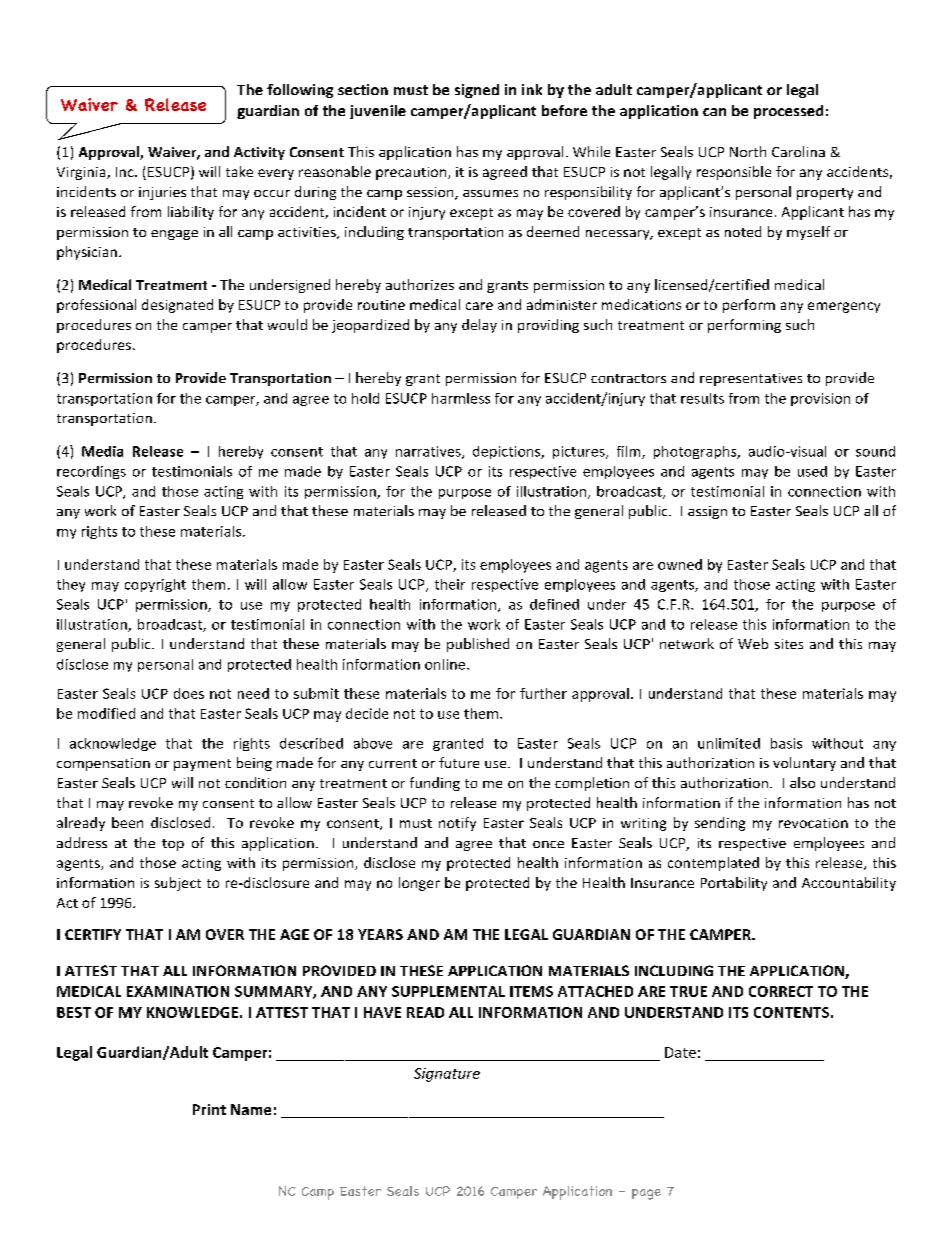 Image resolution: width=952 pixels, height=1233 pixels. I want to click on Signature, so click(447, 1075).
